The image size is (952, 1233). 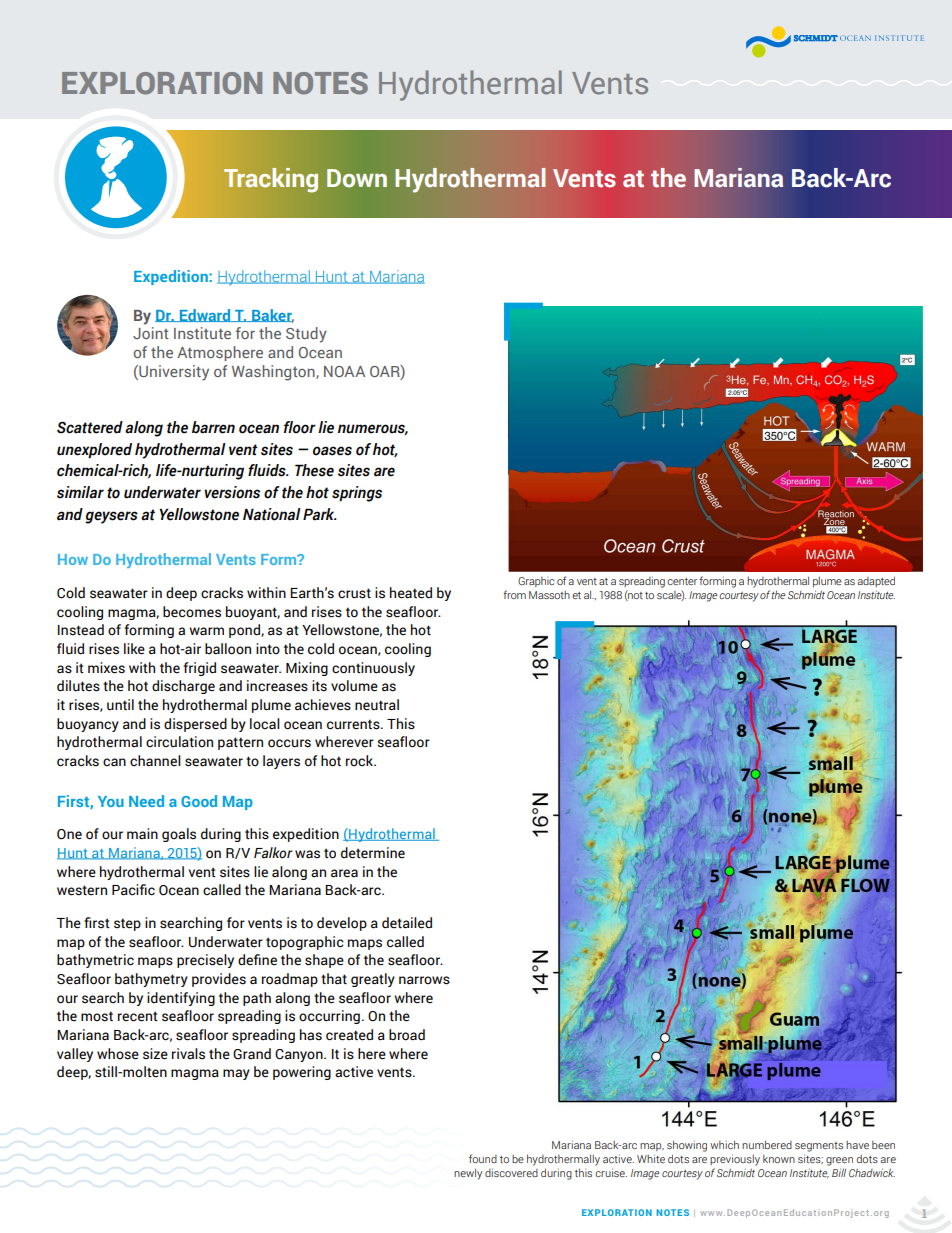 I want to click on discharge, so click(x=183, y=687).
